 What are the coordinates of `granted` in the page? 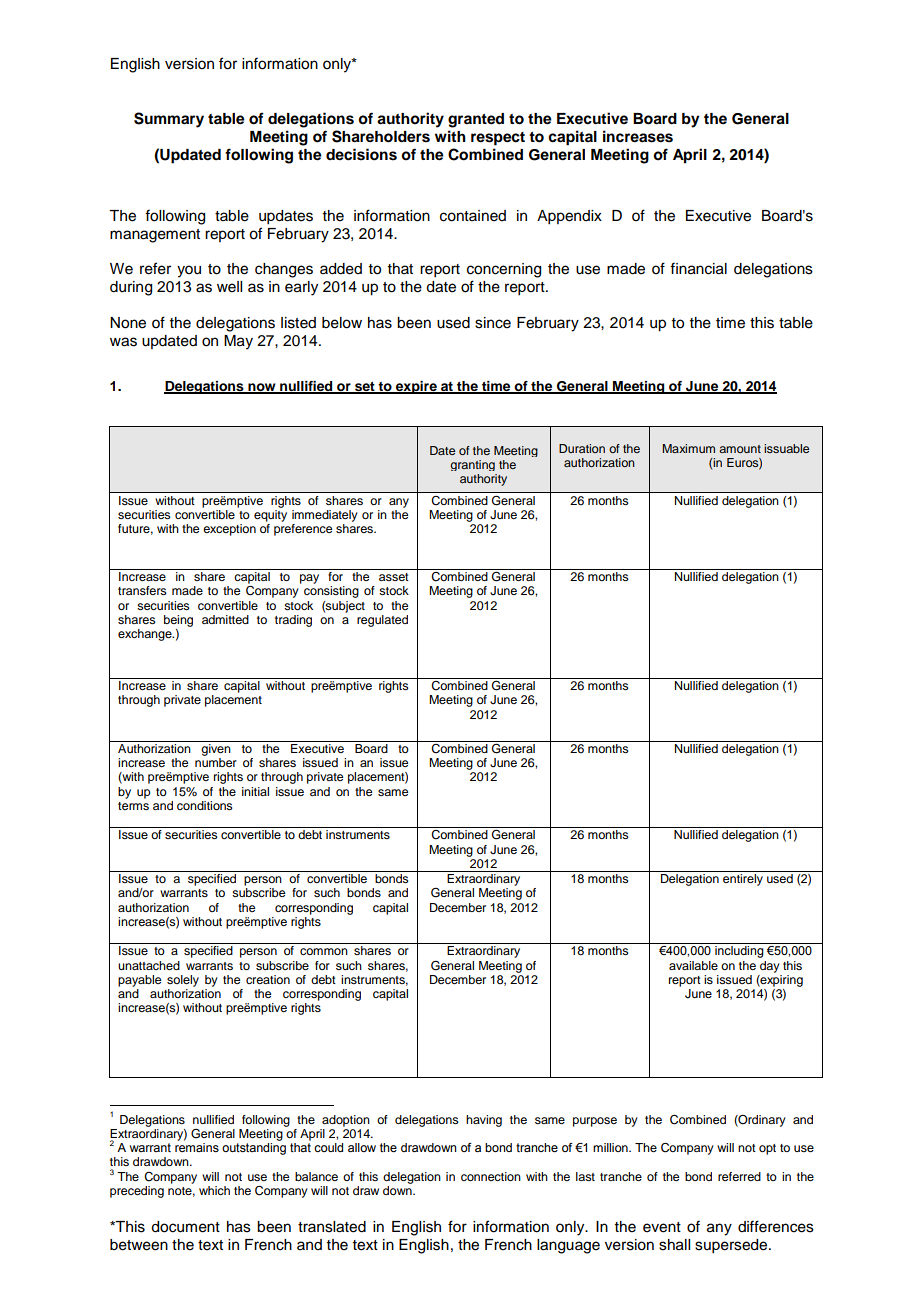 It's located at (476, 120).
